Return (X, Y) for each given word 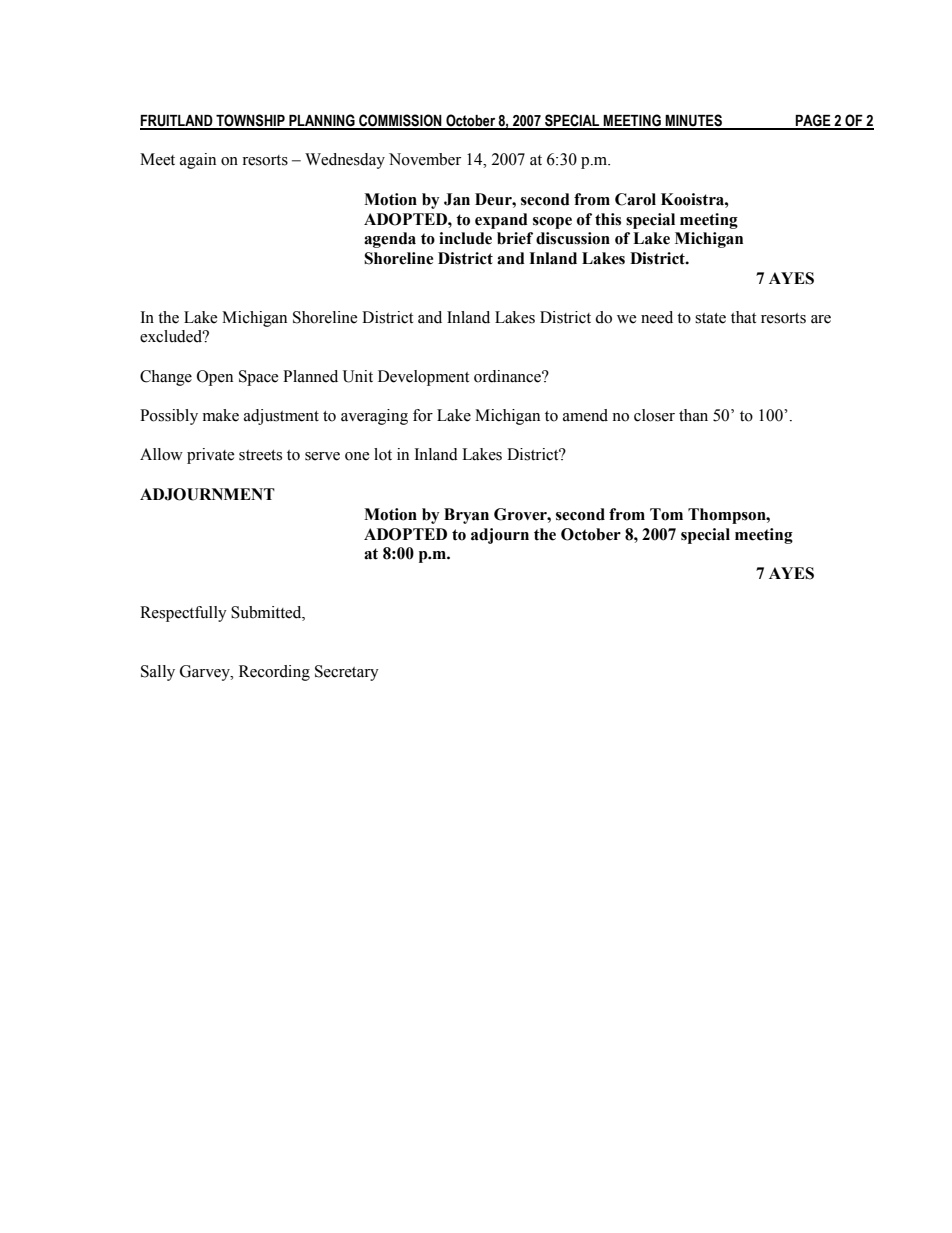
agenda (390, 240)
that (743, 317)
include (465, 238)
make (221, 415)
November (425, 159)
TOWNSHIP (250, 121)
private (210, 456)
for (423, 415)
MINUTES (694, 121)
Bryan (466, 516)
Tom (666, 514)
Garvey (206, 673)
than (693, 415)
